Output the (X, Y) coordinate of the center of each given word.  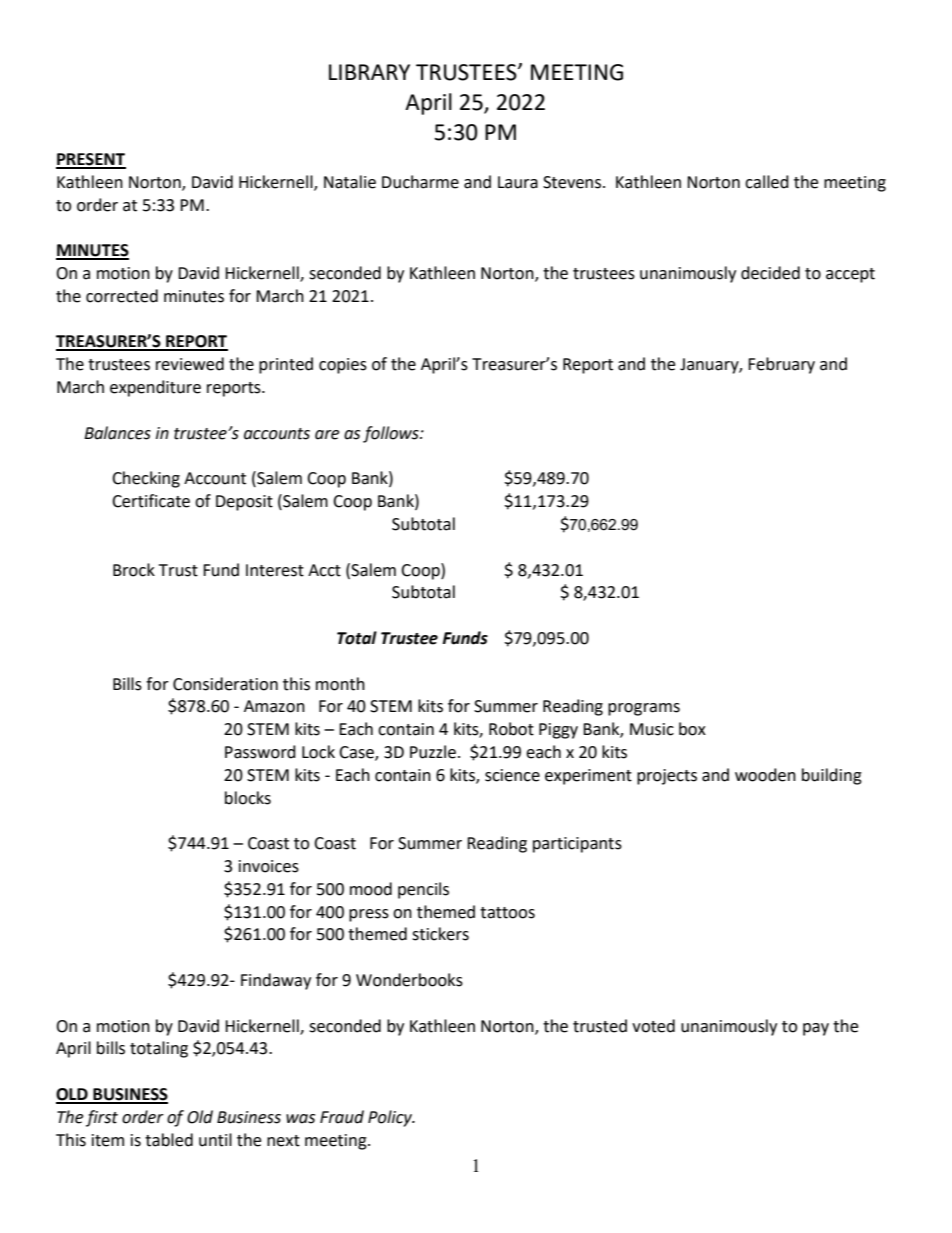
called (767, 182)
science (512, 775)
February (781, 365)
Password (260, 752)
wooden (765, 775)
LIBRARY (369, 72)
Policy (391, 1118)
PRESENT (91, 160)
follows (392, 434)
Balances (117, 433)
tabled (169, 1140)
